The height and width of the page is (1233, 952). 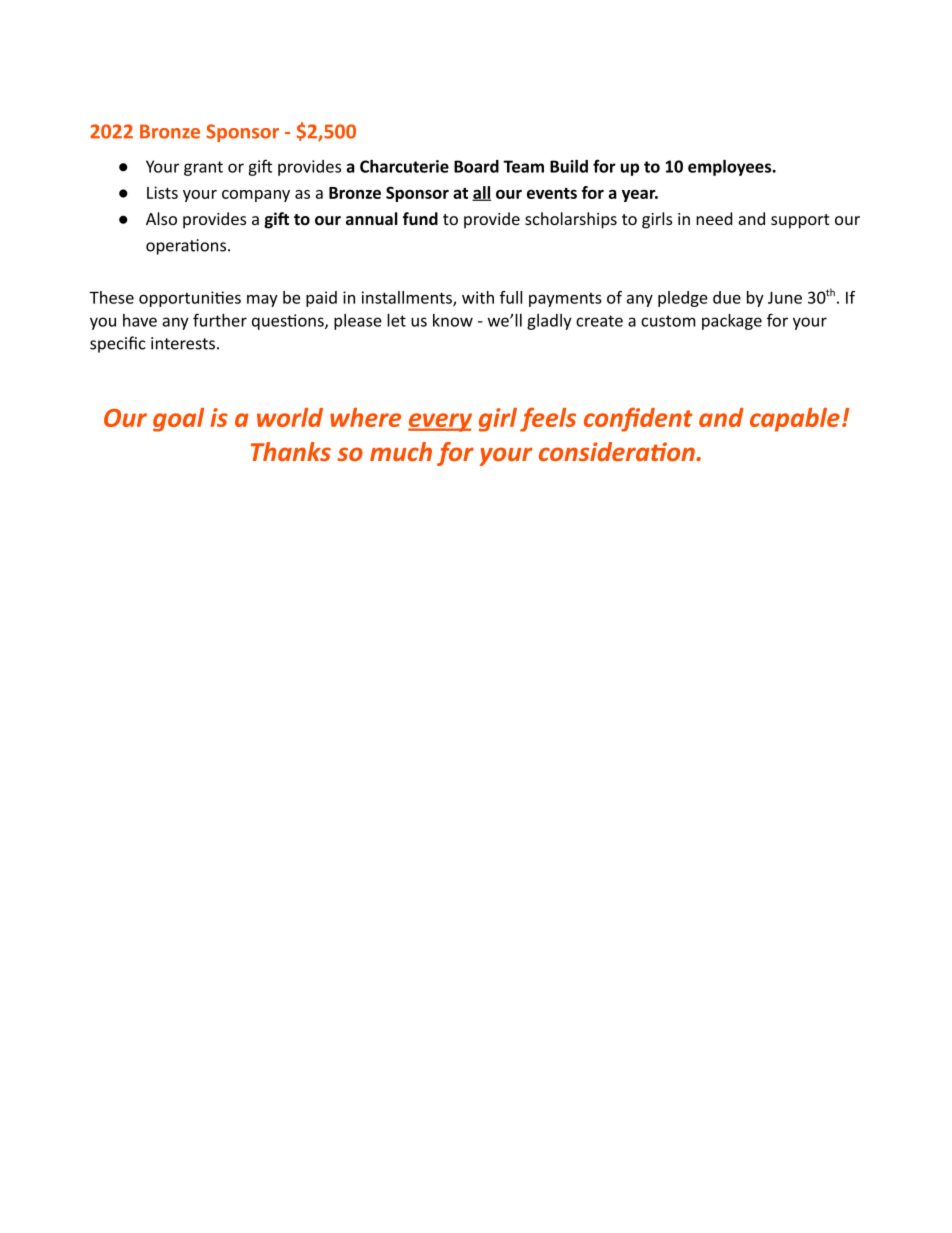 What do you see at coordinates (168, 248) in the page?
I see `opera` at bounding box center [168, 248].
